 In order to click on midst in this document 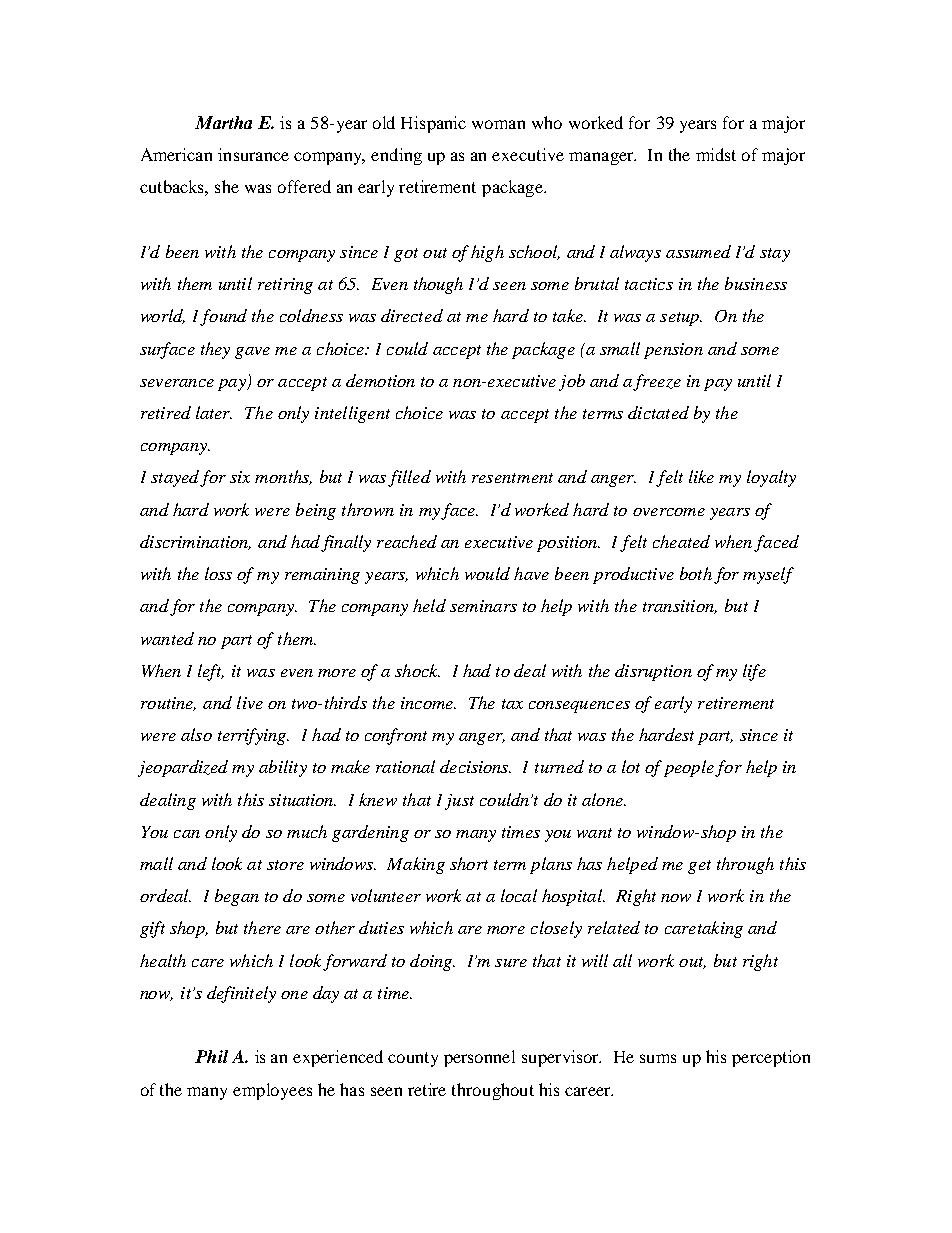, I will do `click(716, 154)`.
